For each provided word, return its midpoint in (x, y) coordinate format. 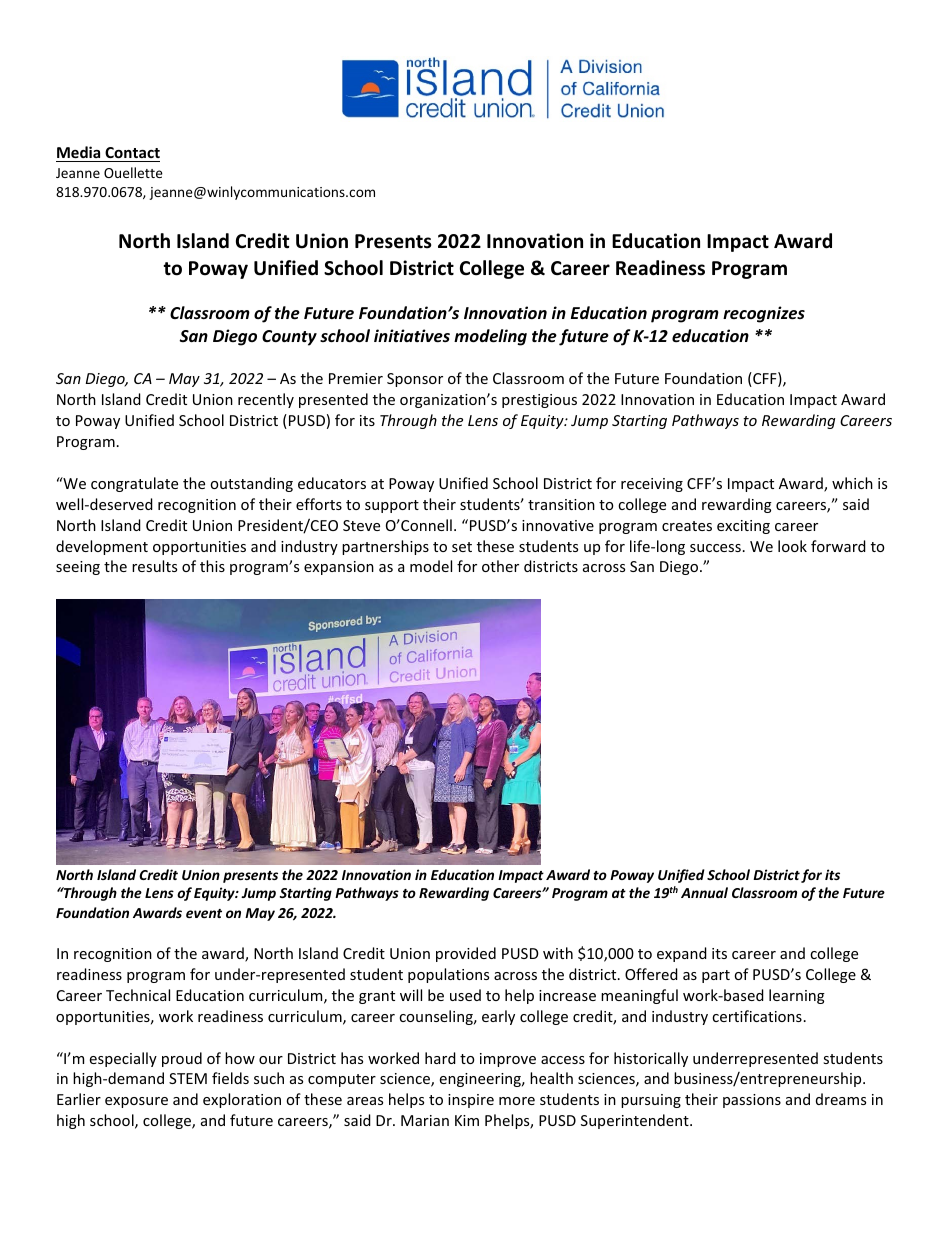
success (715, 548)
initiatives (412, 336)
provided (466, 954)
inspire (471, 1101)
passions (752, 1101)
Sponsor (415, 380)
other (500, 566)
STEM (188, 1078)
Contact (132, 152)
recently (266, 400)
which (852, 483)
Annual (704, 892)
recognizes (764, 314)
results (154, 566)
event (204, 913)
